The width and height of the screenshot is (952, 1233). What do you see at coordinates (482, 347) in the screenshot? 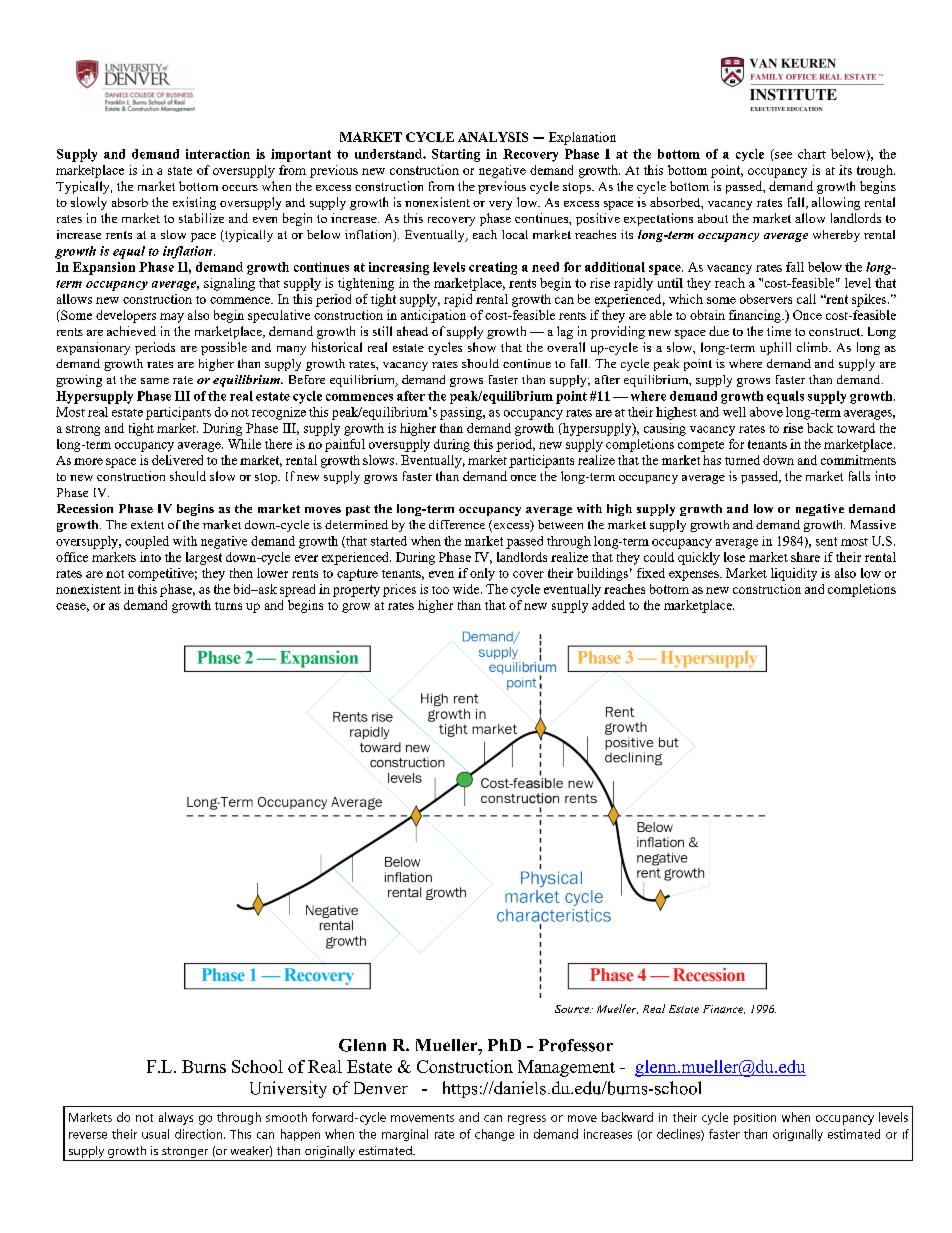
I see `show` at bounding box center [482, 347].
